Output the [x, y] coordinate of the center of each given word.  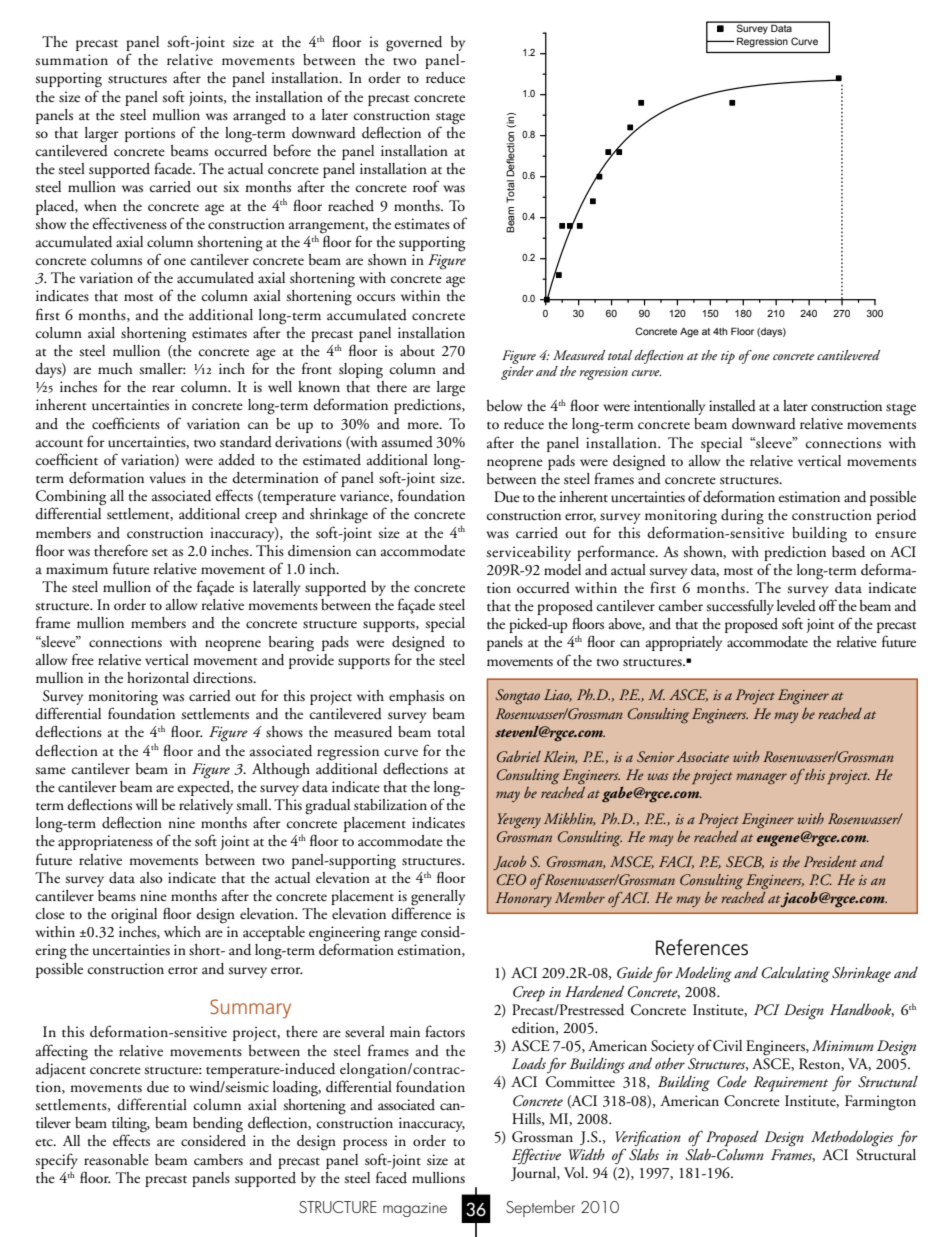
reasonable [116, 1160]
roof [426, 186]
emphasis [416, 697]
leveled [796, 606]
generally [438, 899]
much [115, 368]
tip [728, 357]
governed [414, 44]
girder [517, 373]
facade [174, 168]
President [830, 861]
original [134, 916]
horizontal [158, 677]
